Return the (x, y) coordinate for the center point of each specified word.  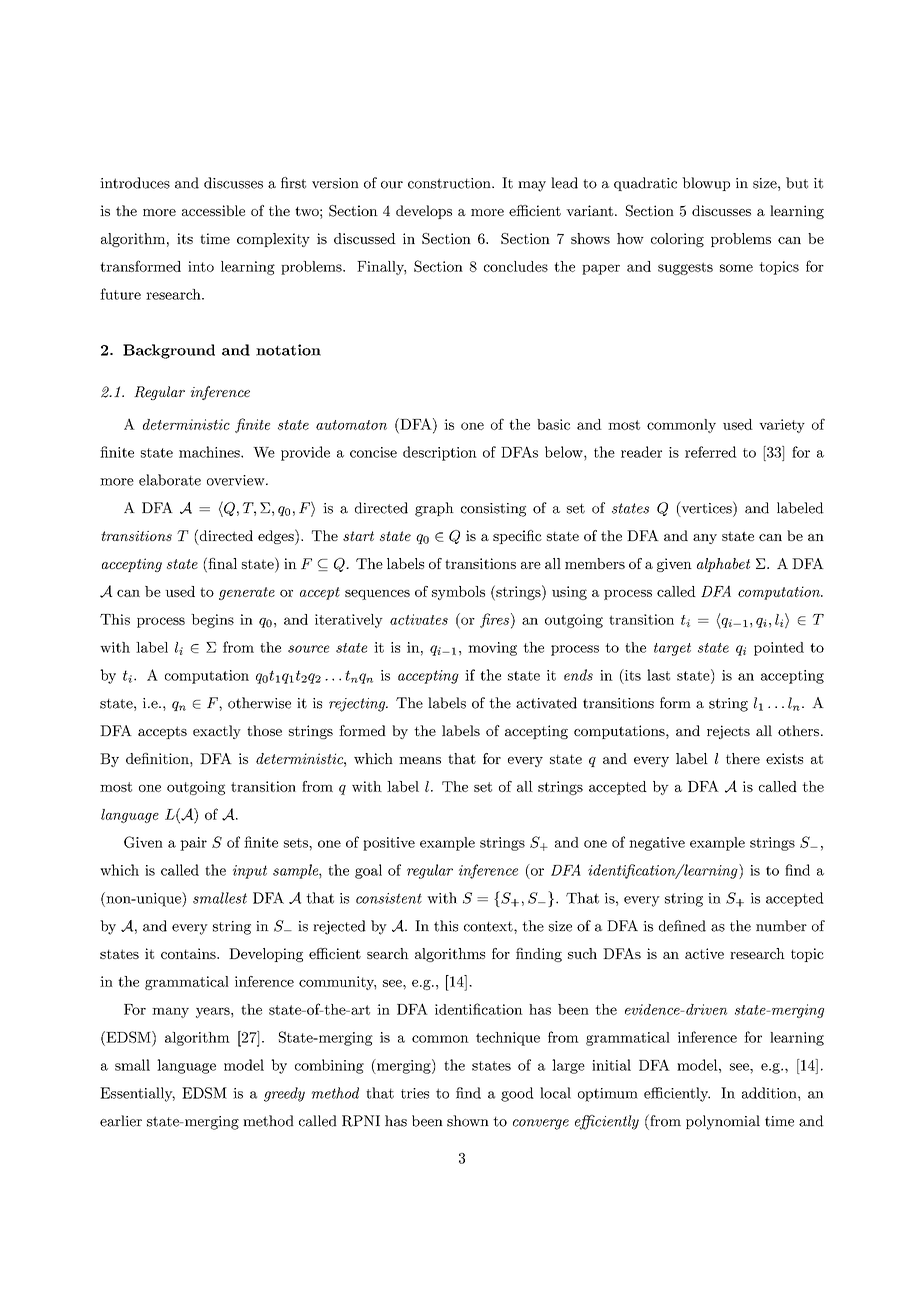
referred (711, 452)
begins (212, 621)
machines (210, 452)
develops (424, 212)
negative (657, 844)
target (672, 649)
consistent (389, 898)
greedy (284, 1094)
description (440, 453)
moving (492, 649)
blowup (706, 184)
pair (193, 844)
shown (468, 1121)
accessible (213, 210)
